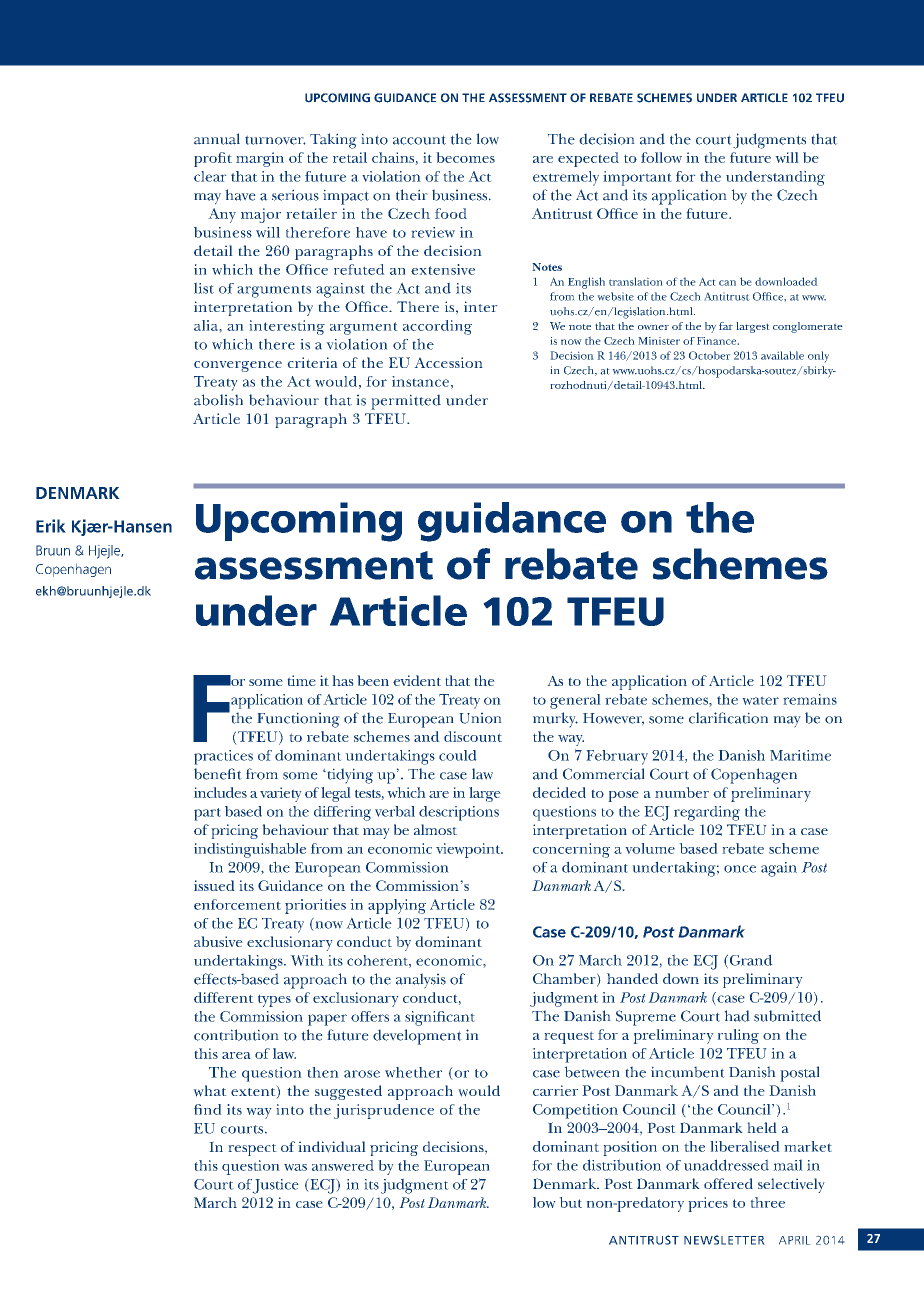 Image resolution: width=924 pixels, height=1308 pixels. I want to click on respect, so click(252, 1150).
